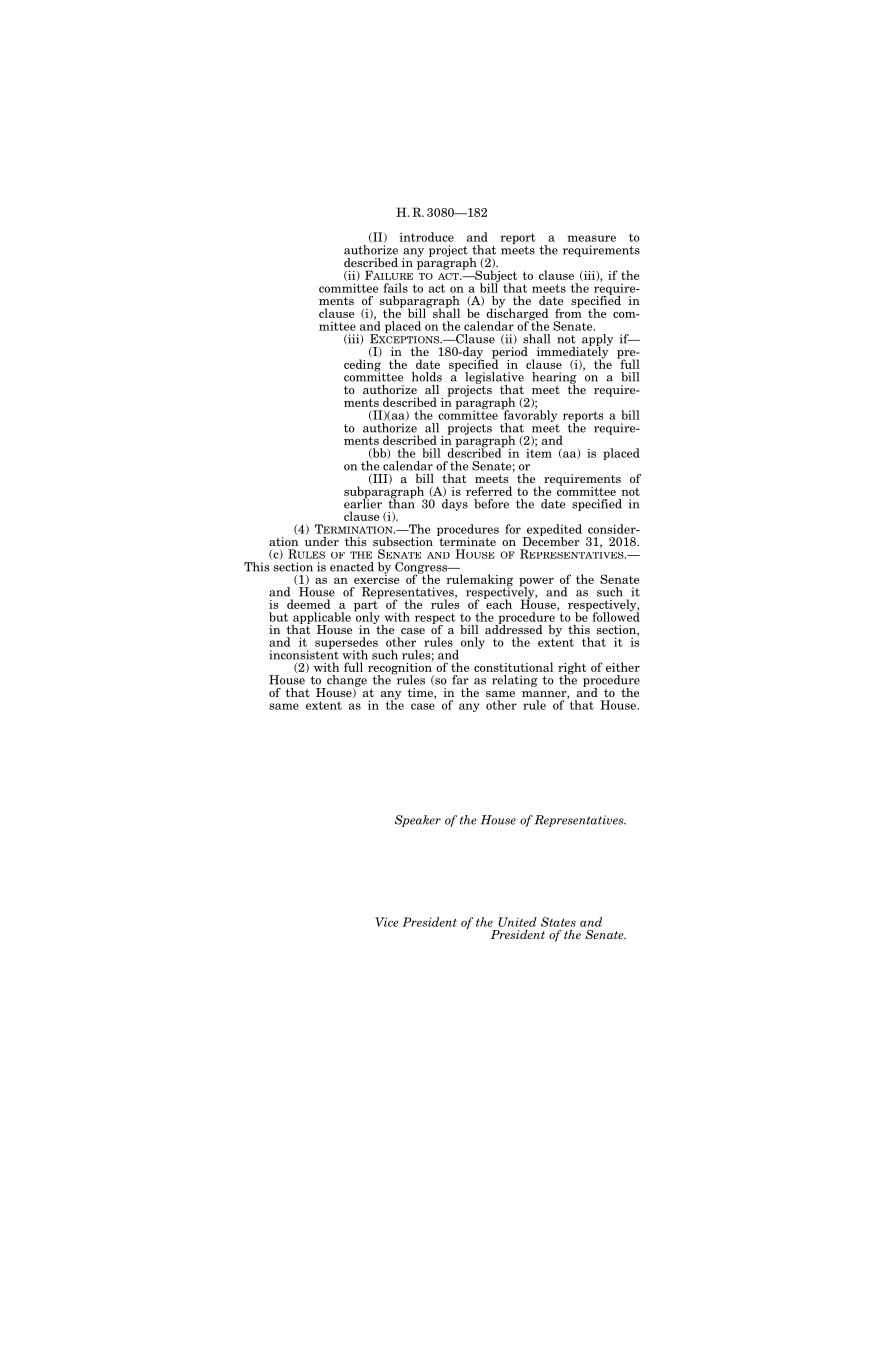  I want to click on Vice, so click(386, 922).
